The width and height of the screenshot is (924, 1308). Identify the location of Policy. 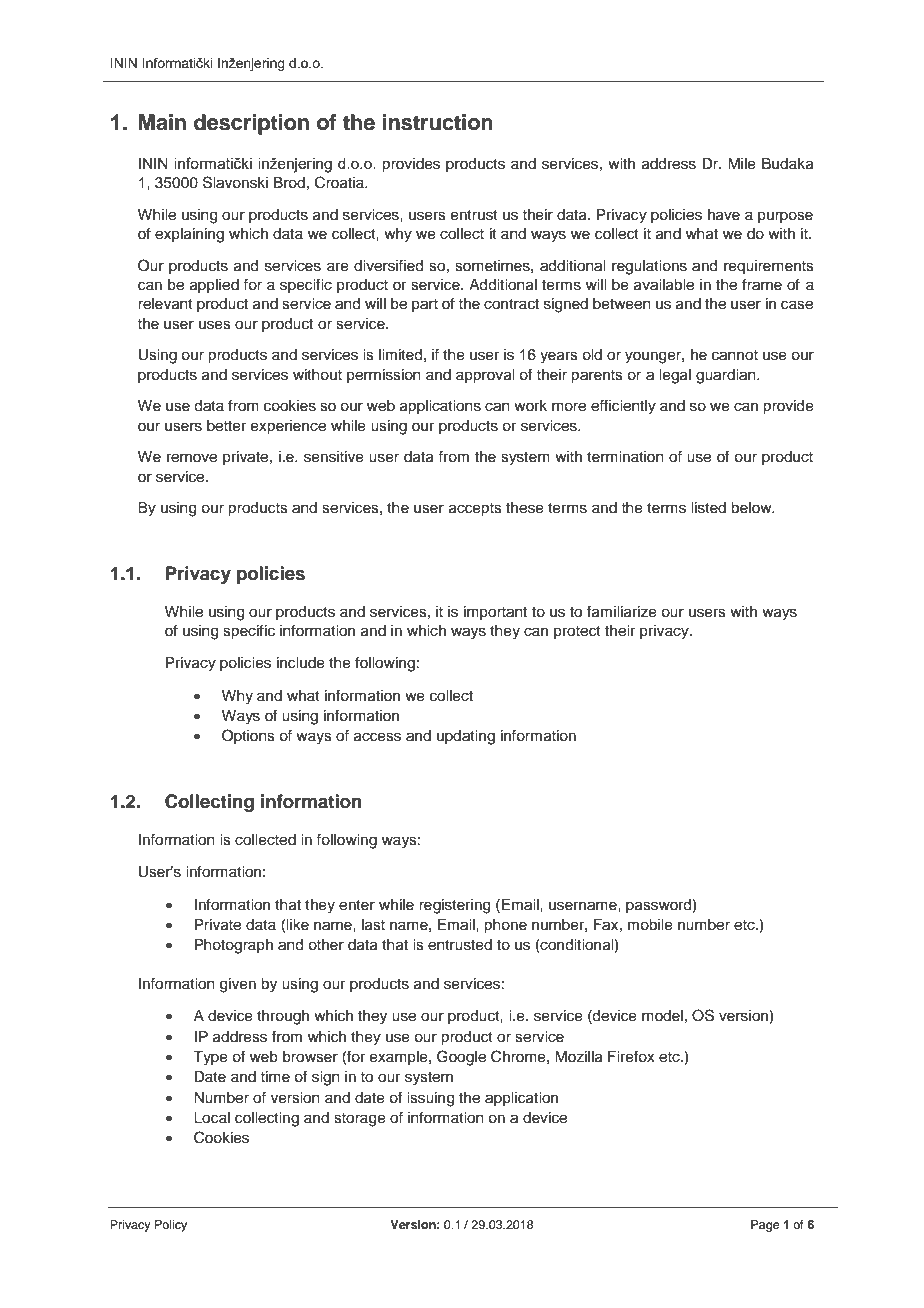
(171, 1226).
